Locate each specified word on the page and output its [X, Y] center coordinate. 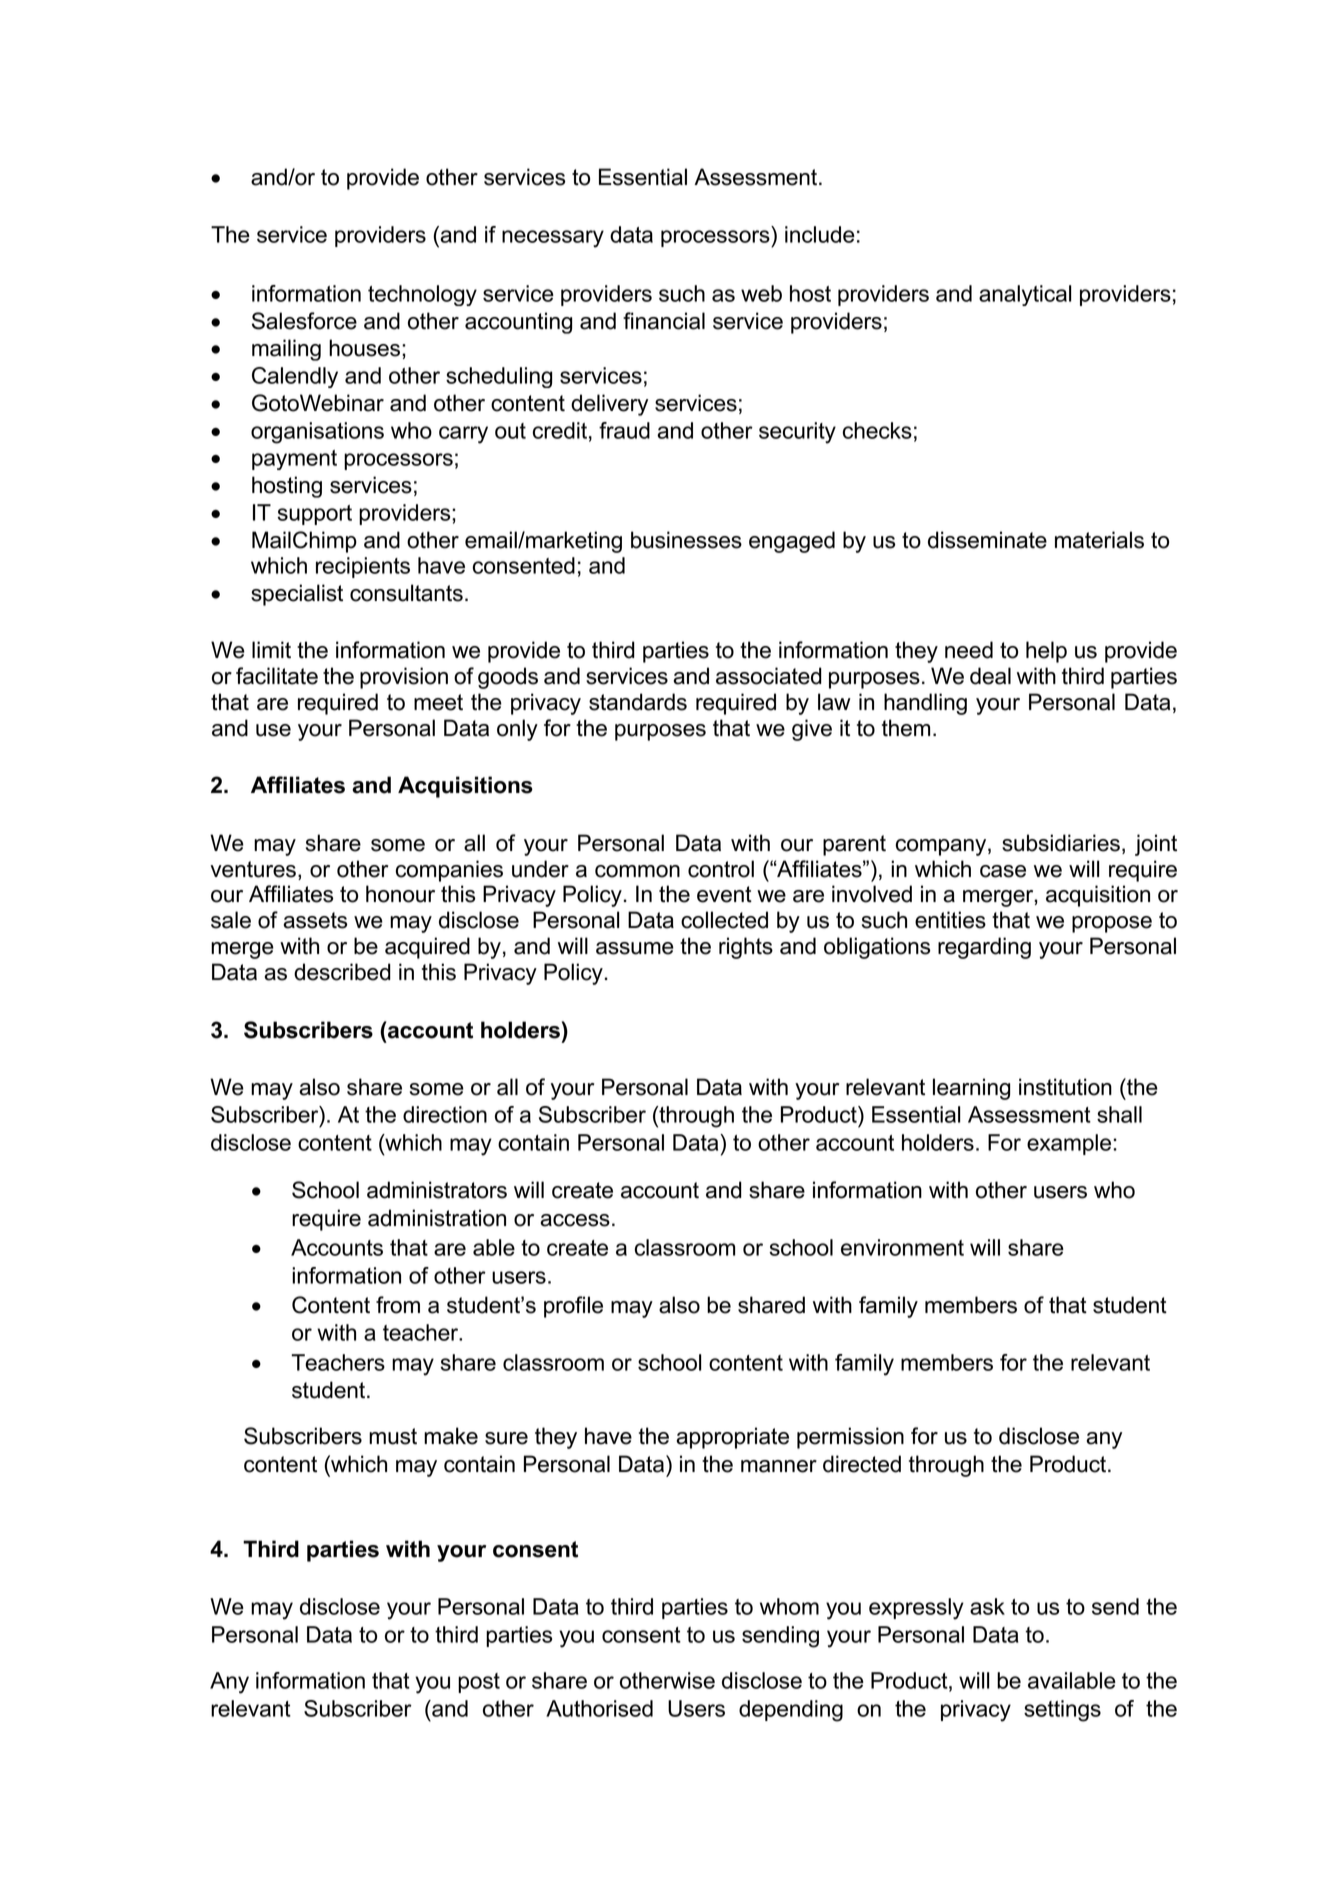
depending [791, 1711]
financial [664, 321]
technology [422, 295]
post [479, 1683]
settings [1062, 1711]
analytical [1025, 295]
